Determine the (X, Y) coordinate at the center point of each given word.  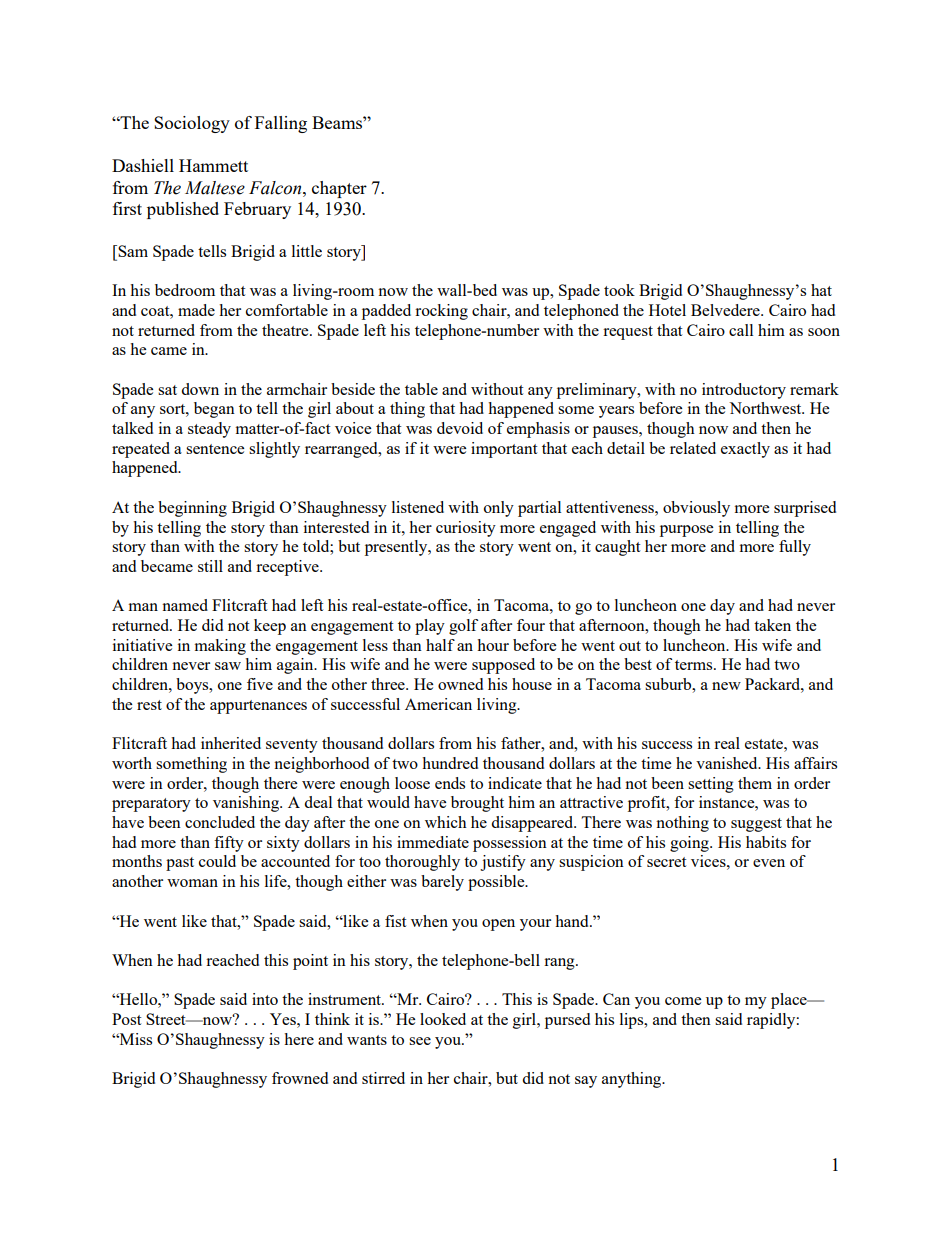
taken (772, 625)
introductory (744, 391)
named (185, 605)
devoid (460, 428)
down (200, 389)
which (446, 822)
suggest (756, 825)
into (265, 999)
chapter (339, 189)
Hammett (213, 165)
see (420, 1041)
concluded (220, 822)
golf (463, 627)
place (790, 1001)
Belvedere (726, 310)
